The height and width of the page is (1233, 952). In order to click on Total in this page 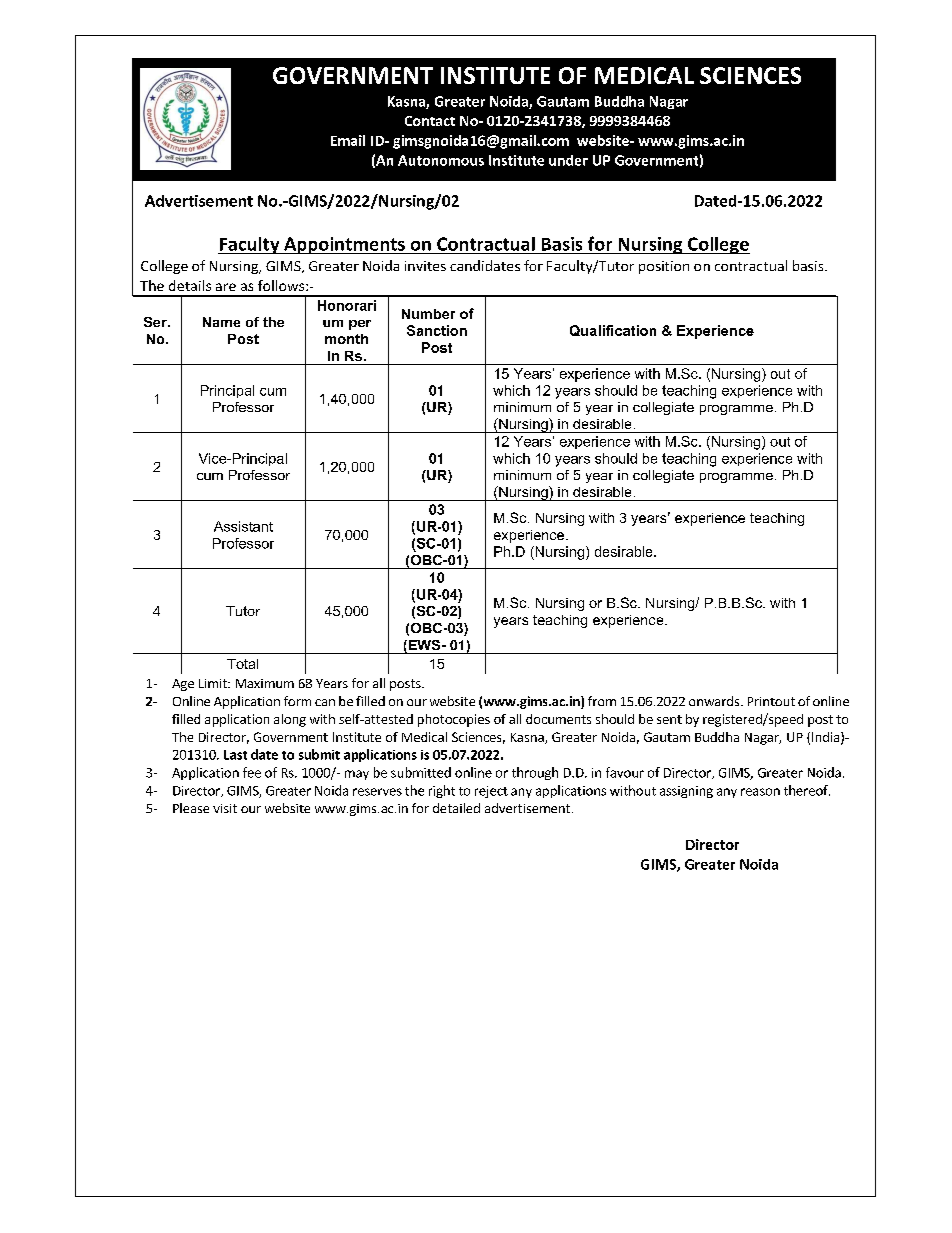, I will do `click(242, 664)`.
